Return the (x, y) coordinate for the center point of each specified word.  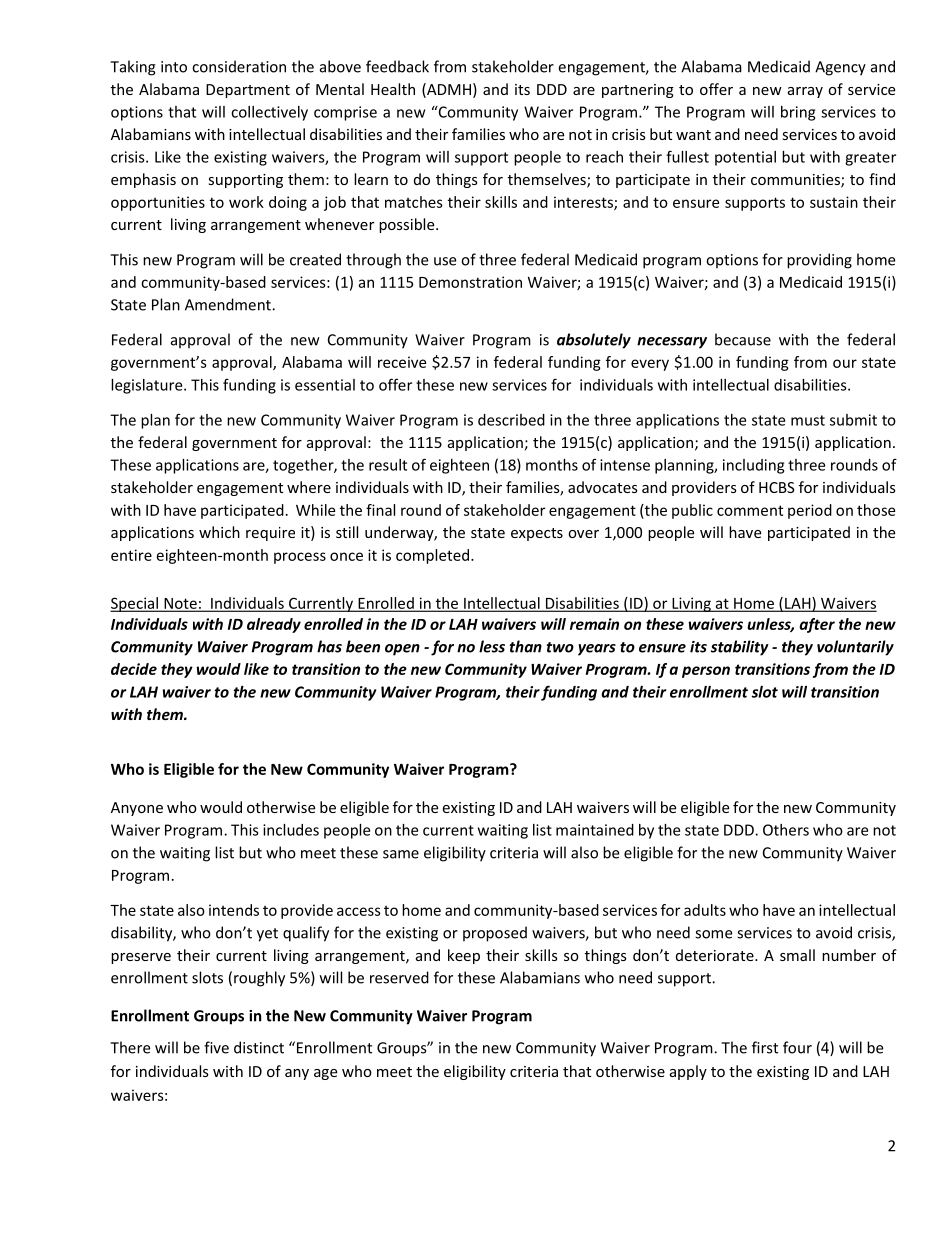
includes (291, 830)
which (219, 532)
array (805, 92)
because (743, 339)
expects (537, 534)
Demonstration (470, 282)
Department (248, 91)
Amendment (229, 304)
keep (464, 956)
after (817, 625)
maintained (595, 830)
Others (786, 830)
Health (393, 89)
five (216, 1047)
